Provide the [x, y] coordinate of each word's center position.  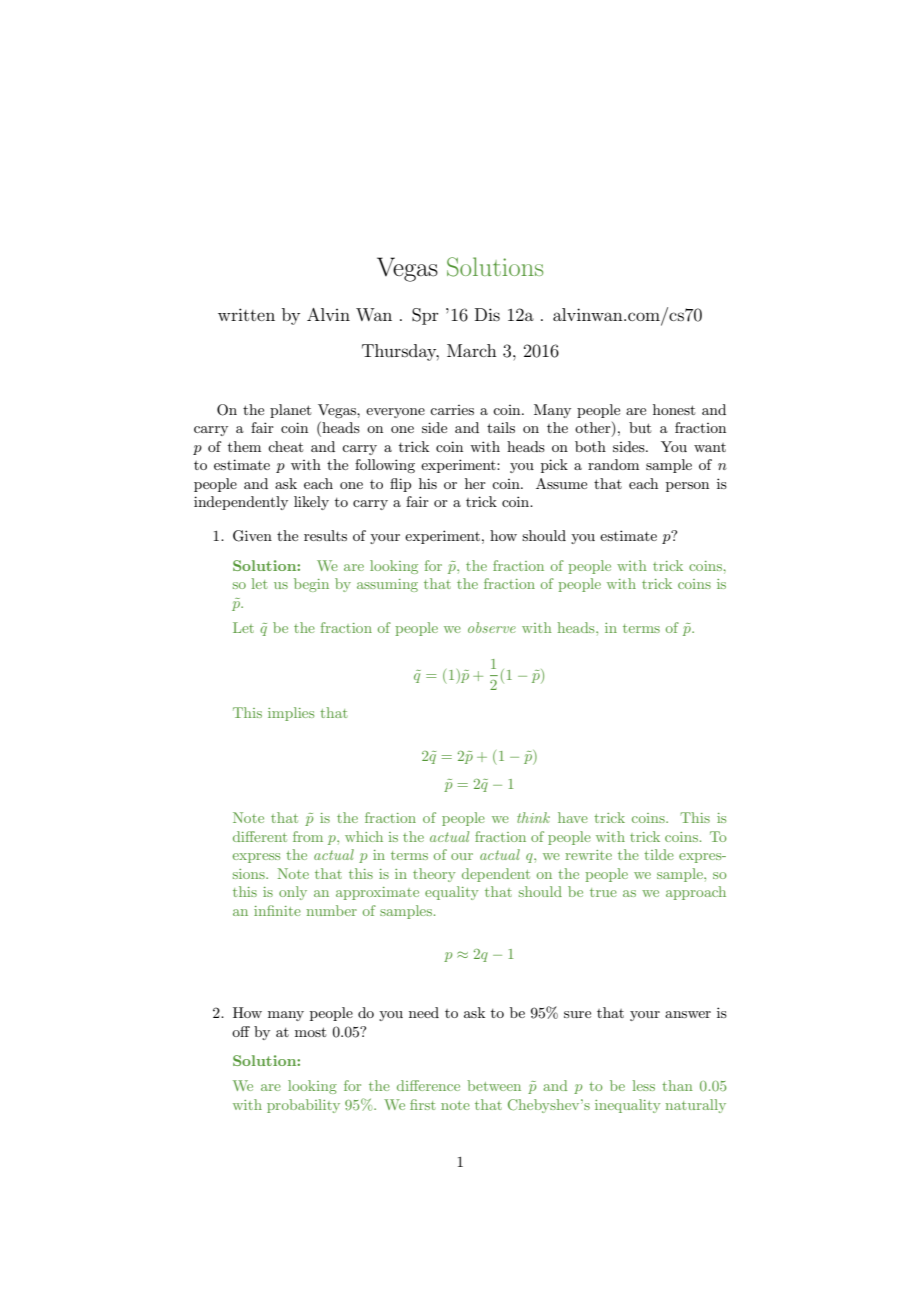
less [644, 1085]
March [472, 350]
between [494, 1085]
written [246, 314]
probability [303, 1106]
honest [674, 409]
